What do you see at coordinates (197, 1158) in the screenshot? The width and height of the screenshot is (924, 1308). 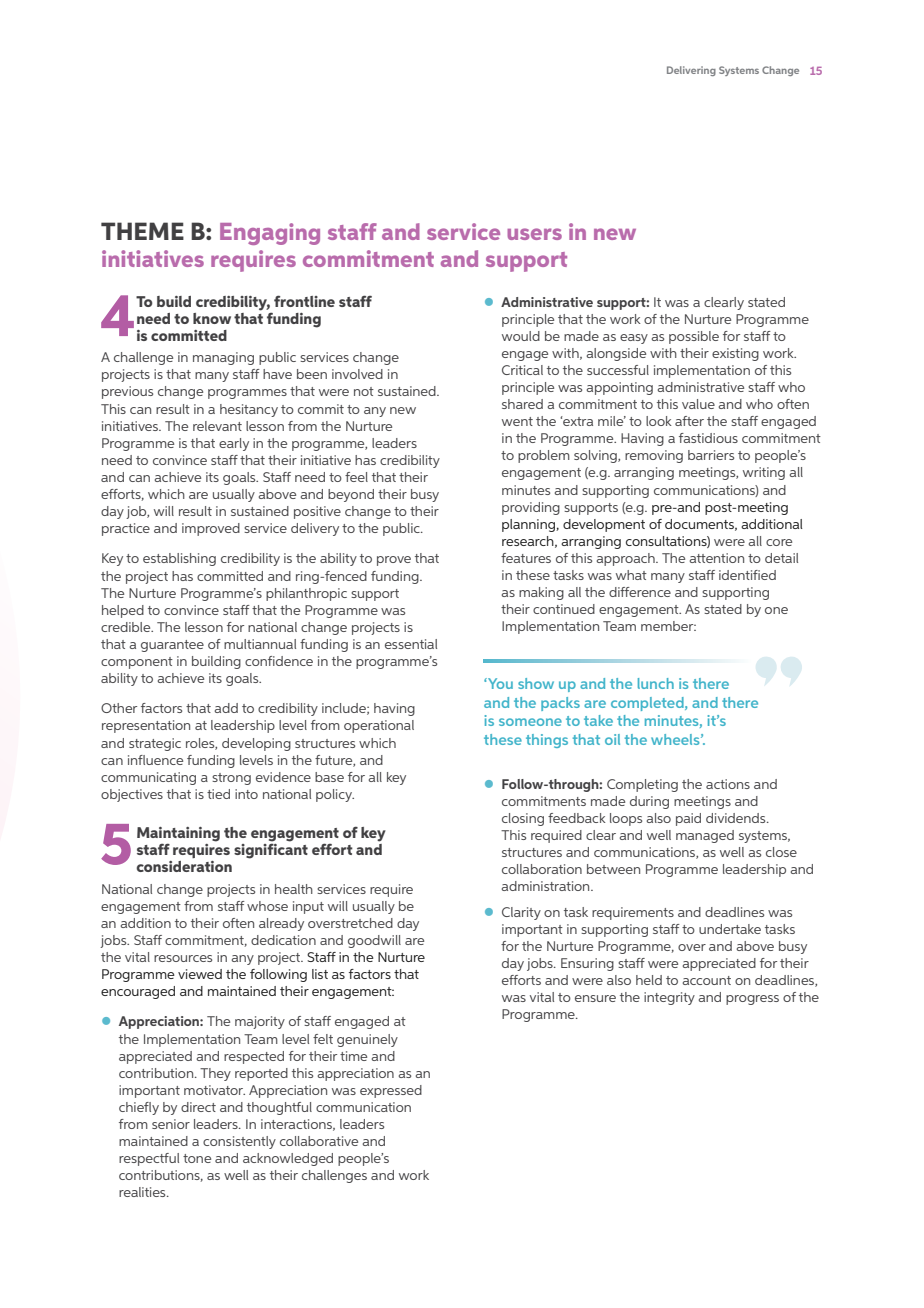 I see `tone` at bounding box center [197, 1158].
